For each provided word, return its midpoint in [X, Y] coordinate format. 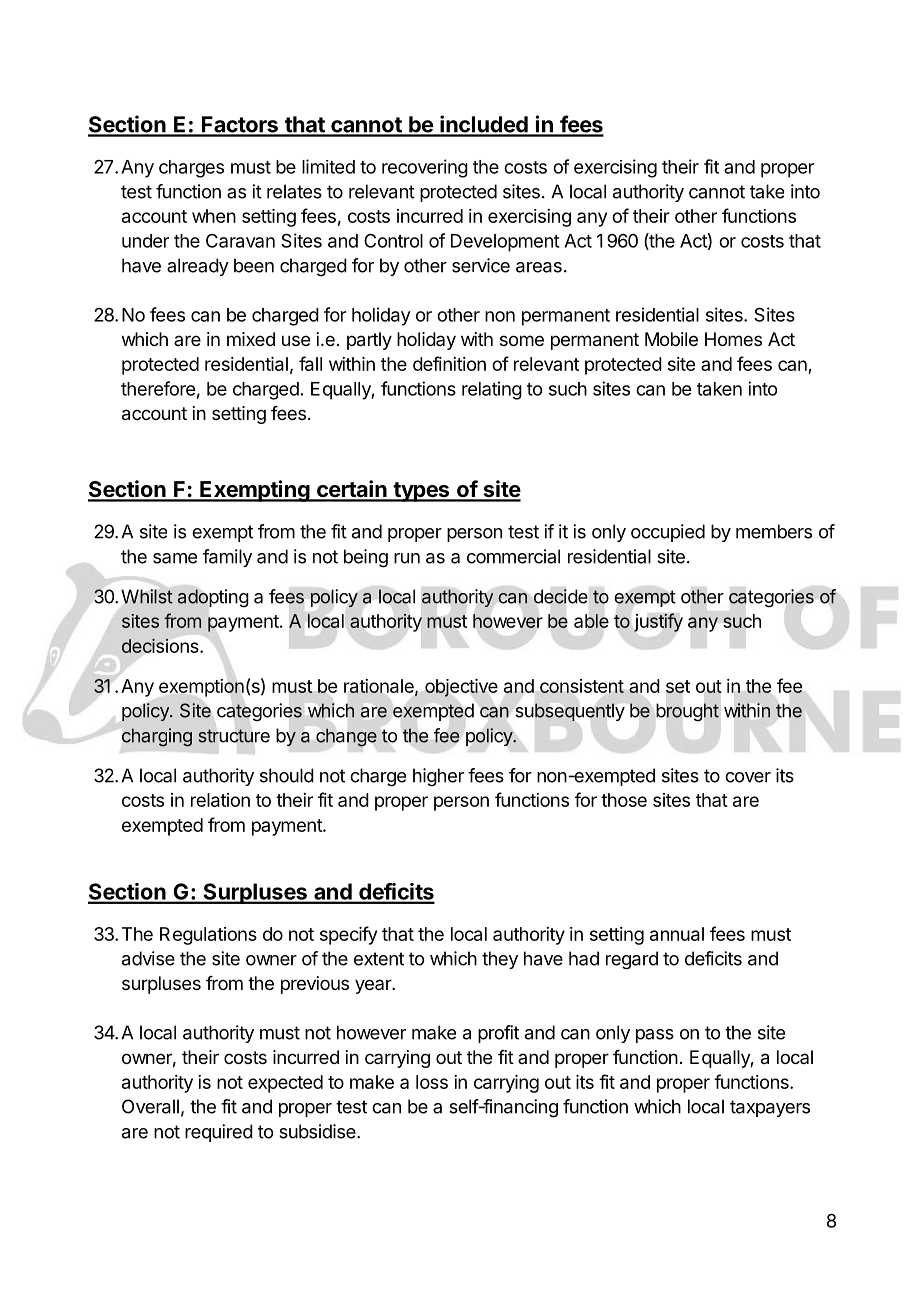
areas [539, 267]
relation [220, 800]
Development [505, 243]
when [214, 216]
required [219, 1133]
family [227, 558]
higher [438, 777]
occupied [668, 533]
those [624, 800]
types [421, 492]
